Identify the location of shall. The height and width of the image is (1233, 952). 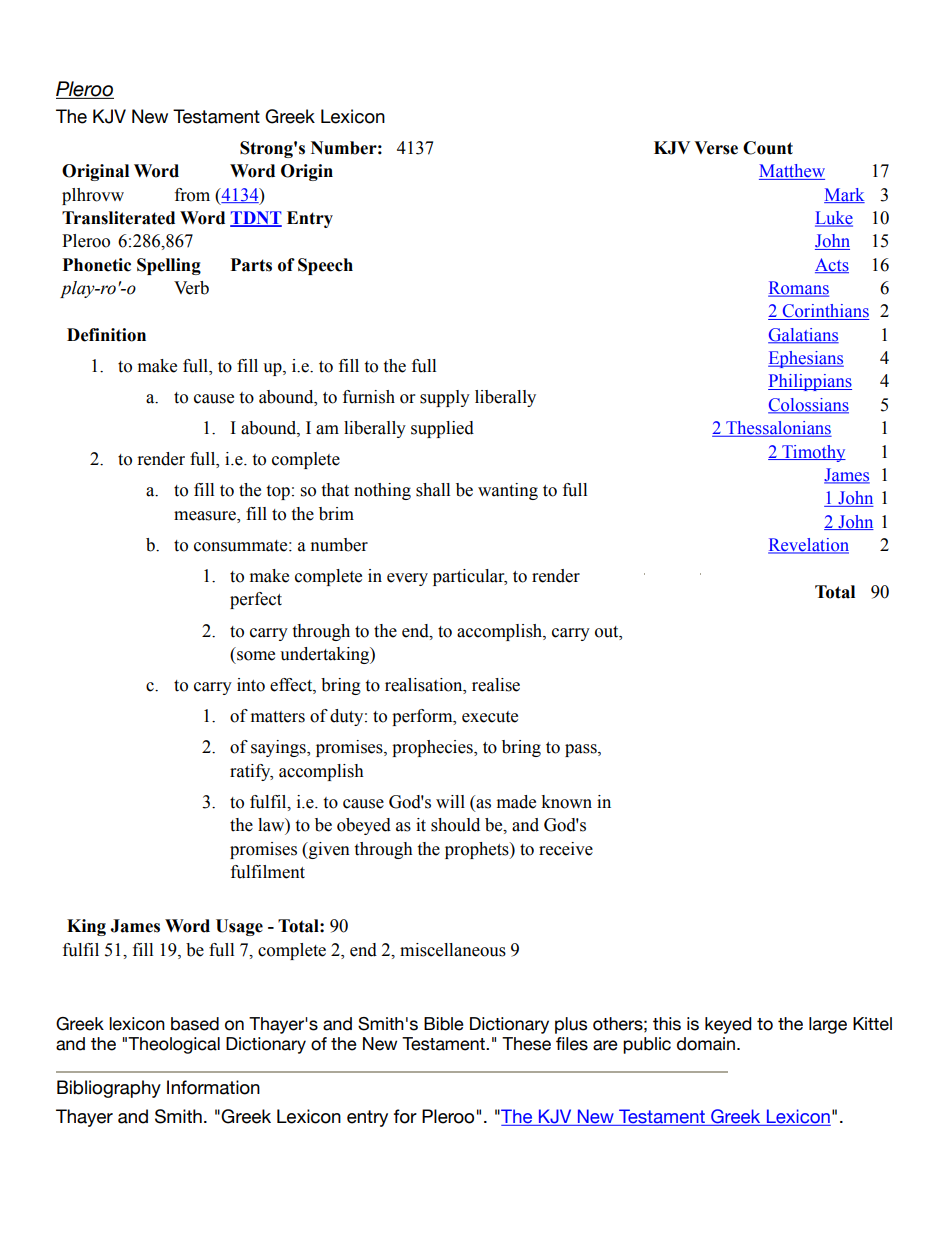
(433, 490).
